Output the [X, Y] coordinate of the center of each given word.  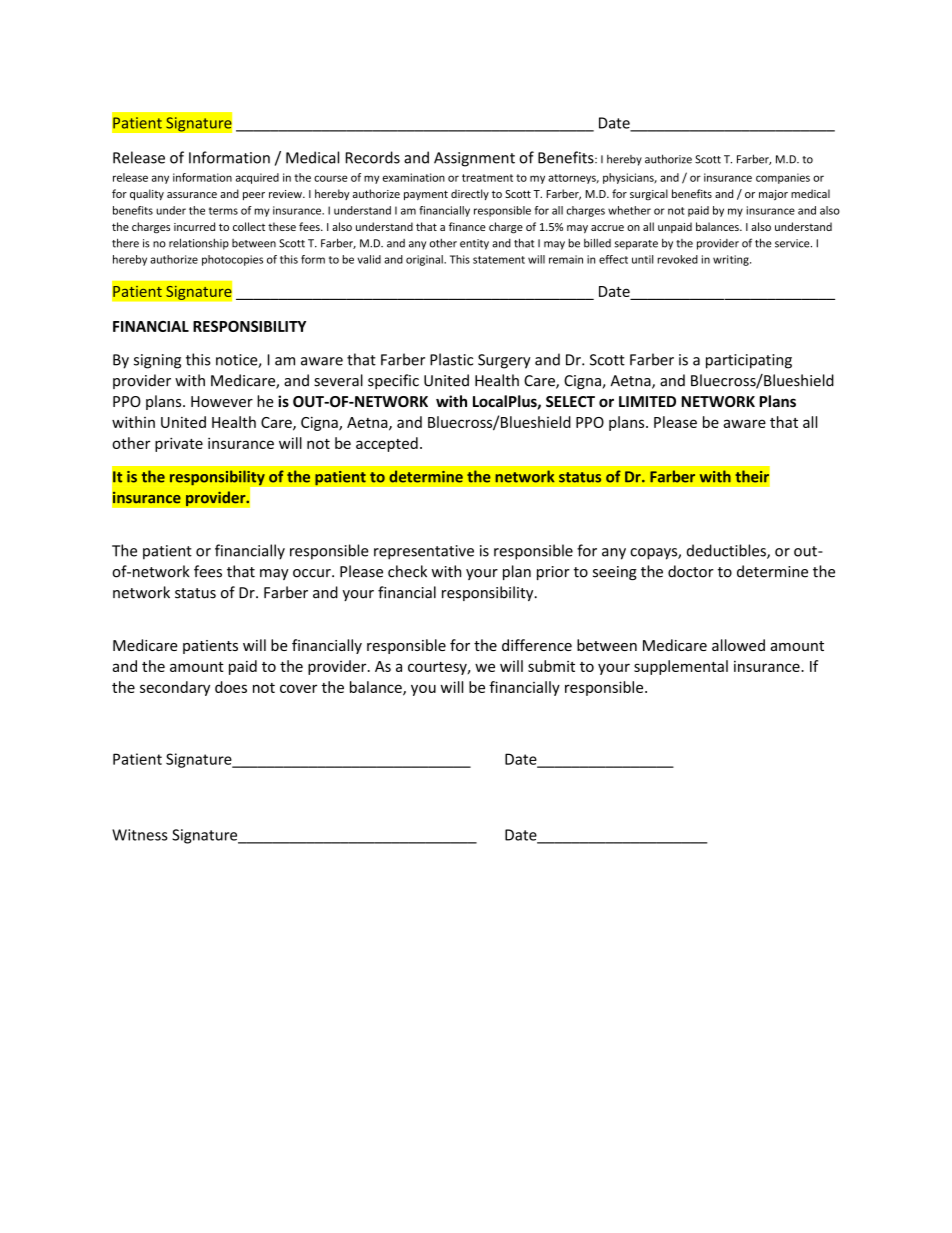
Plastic [451, 359]
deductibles [727, 551]
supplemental [681, 667]
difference [537, 645]
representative [424, 552]
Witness [140, 835]
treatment [487, 178]
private [179, 444]
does [231, 687]
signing [157, 361]
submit [551, 666]
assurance [192, 195]
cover [298, 688]
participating [749, 361]
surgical [649, 195]
